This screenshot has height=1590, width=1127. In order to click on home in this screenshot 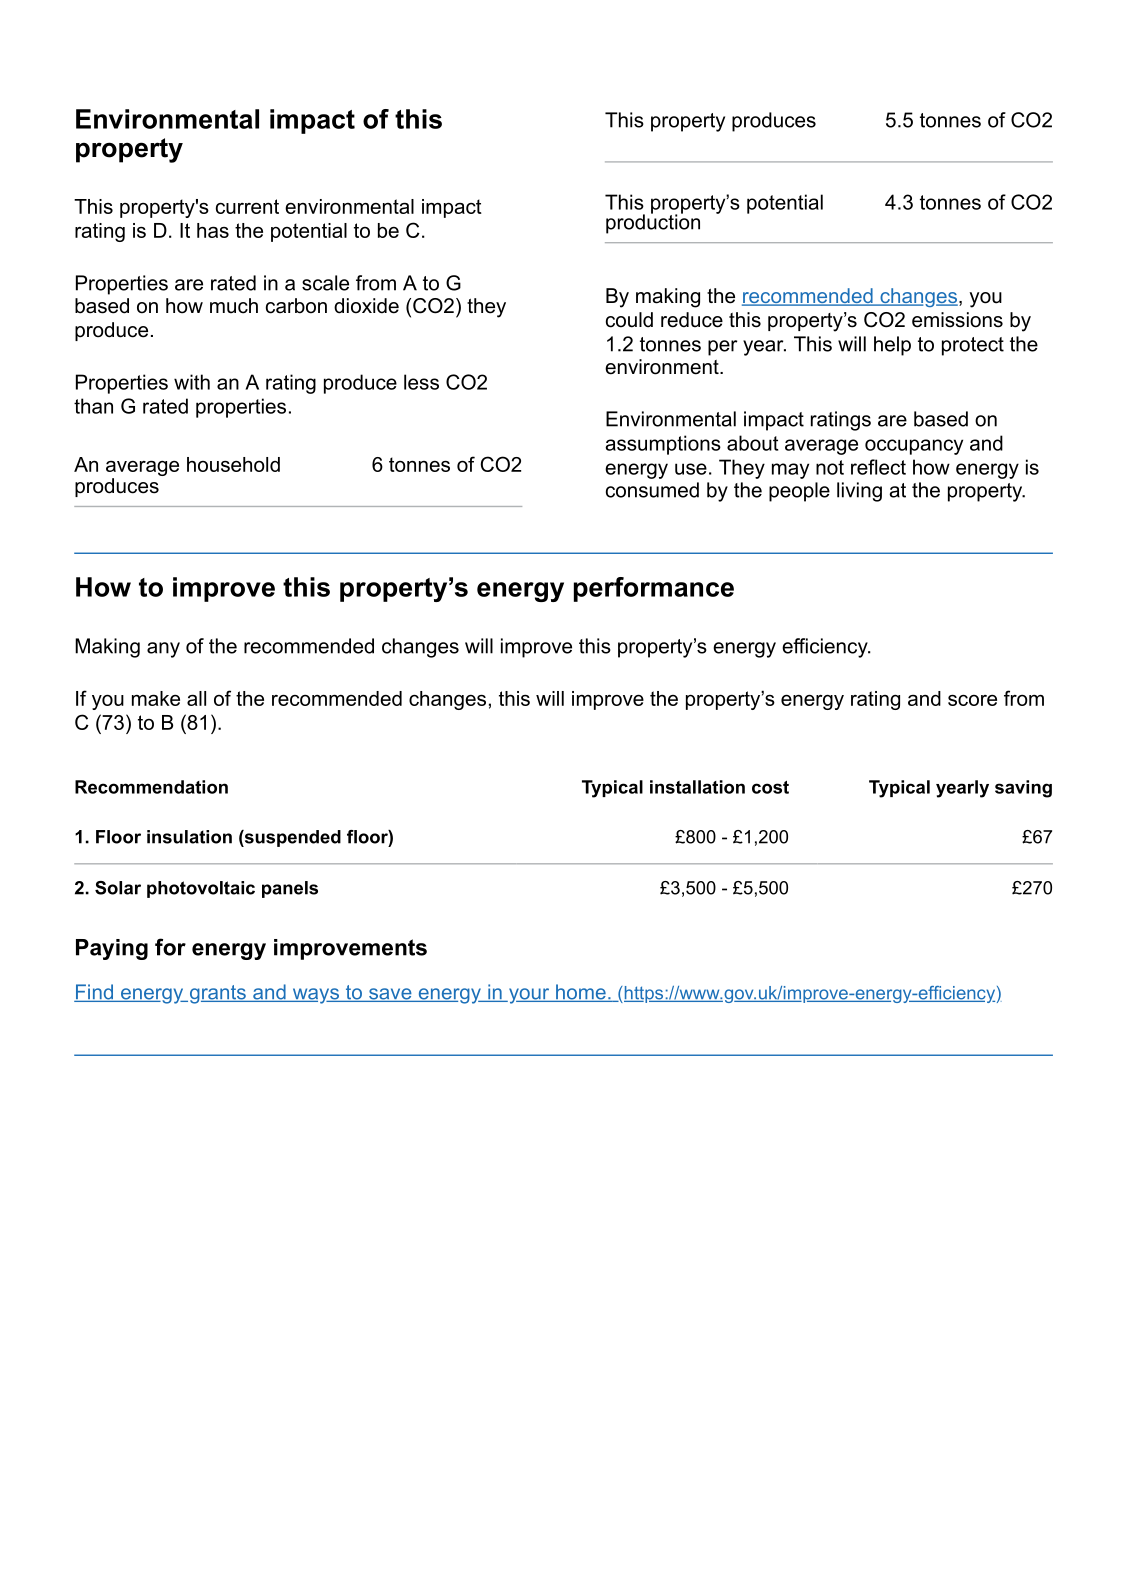, I will do `click(581, 993)`.
